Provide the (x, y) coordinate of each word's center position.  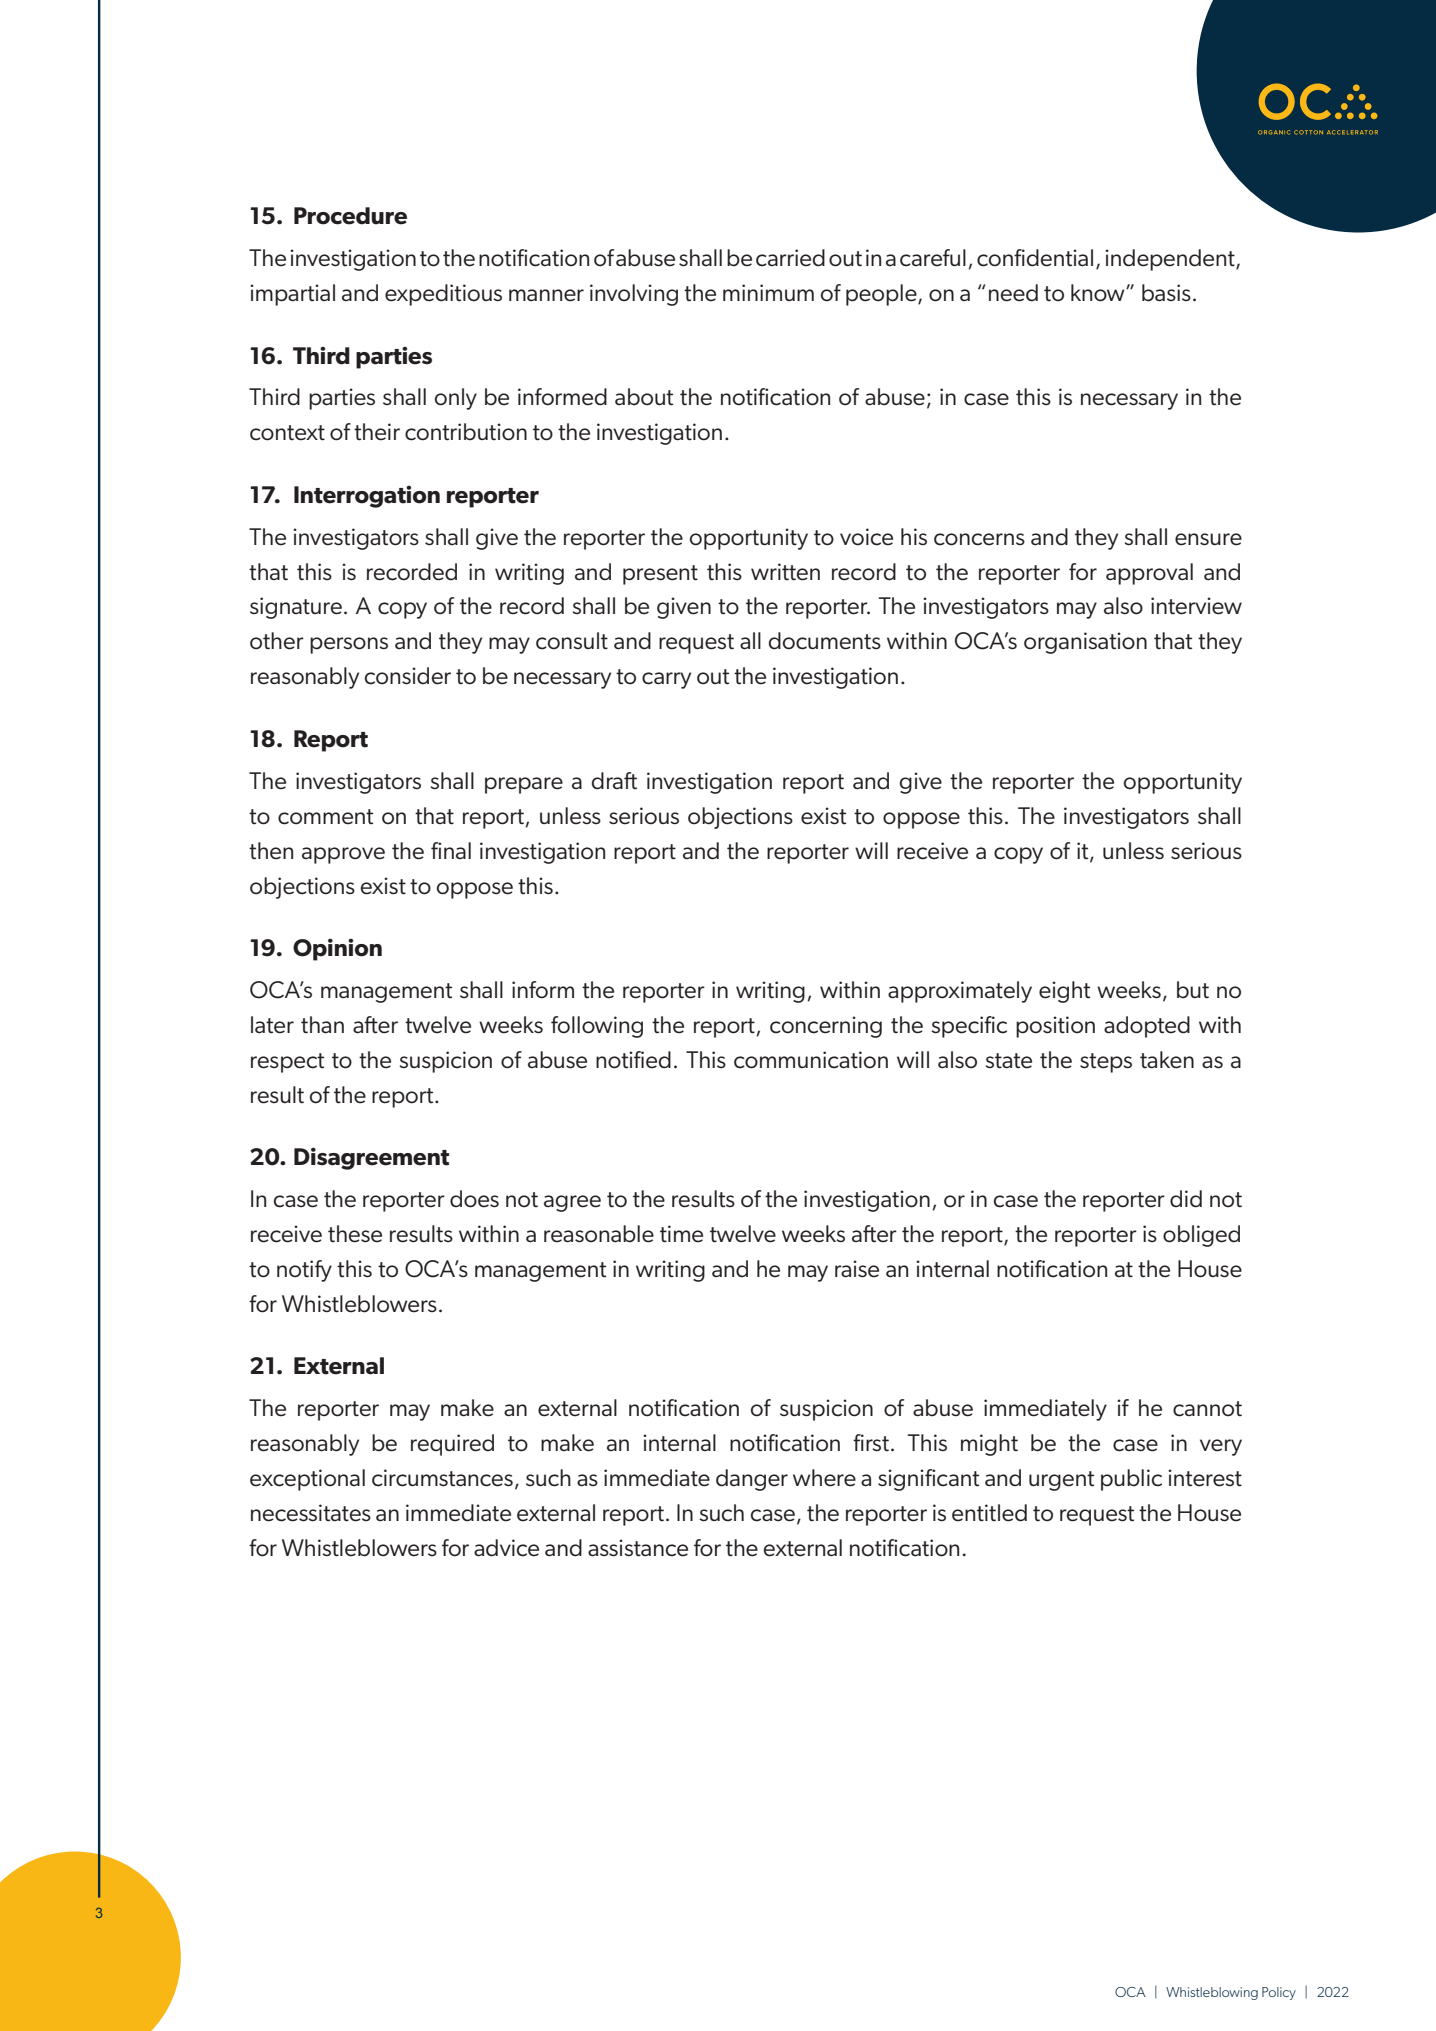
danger (752, 1480)
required (452, 1445)
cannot (1207, 1409)
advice (506, 1548)
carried (790, 258)
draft (614, 781)
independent (1171, 260)
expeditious (443, 295)
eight (1064, 992)
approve (343, 855)
